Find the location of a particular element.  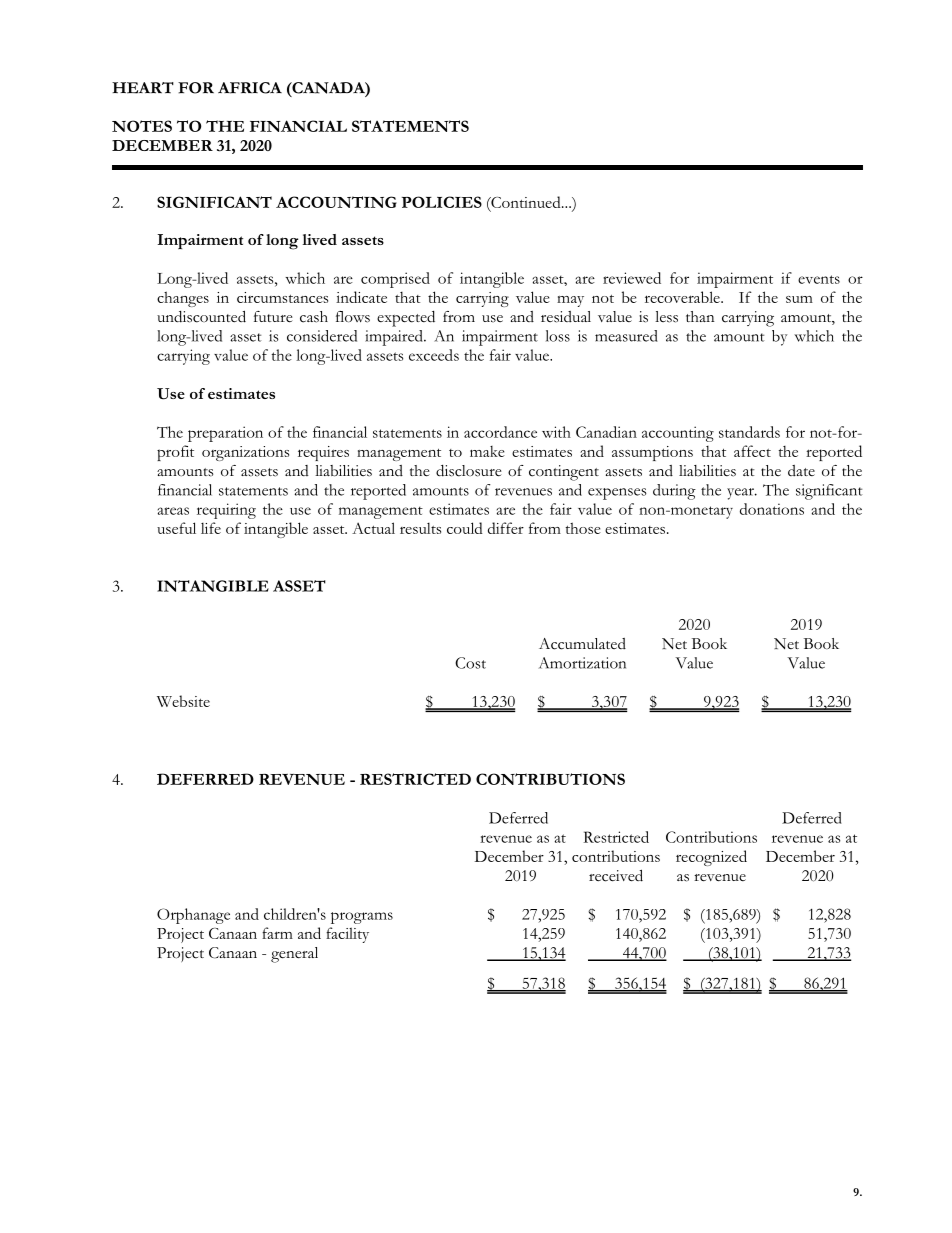

preparation is located at coordinates (225, 434).
